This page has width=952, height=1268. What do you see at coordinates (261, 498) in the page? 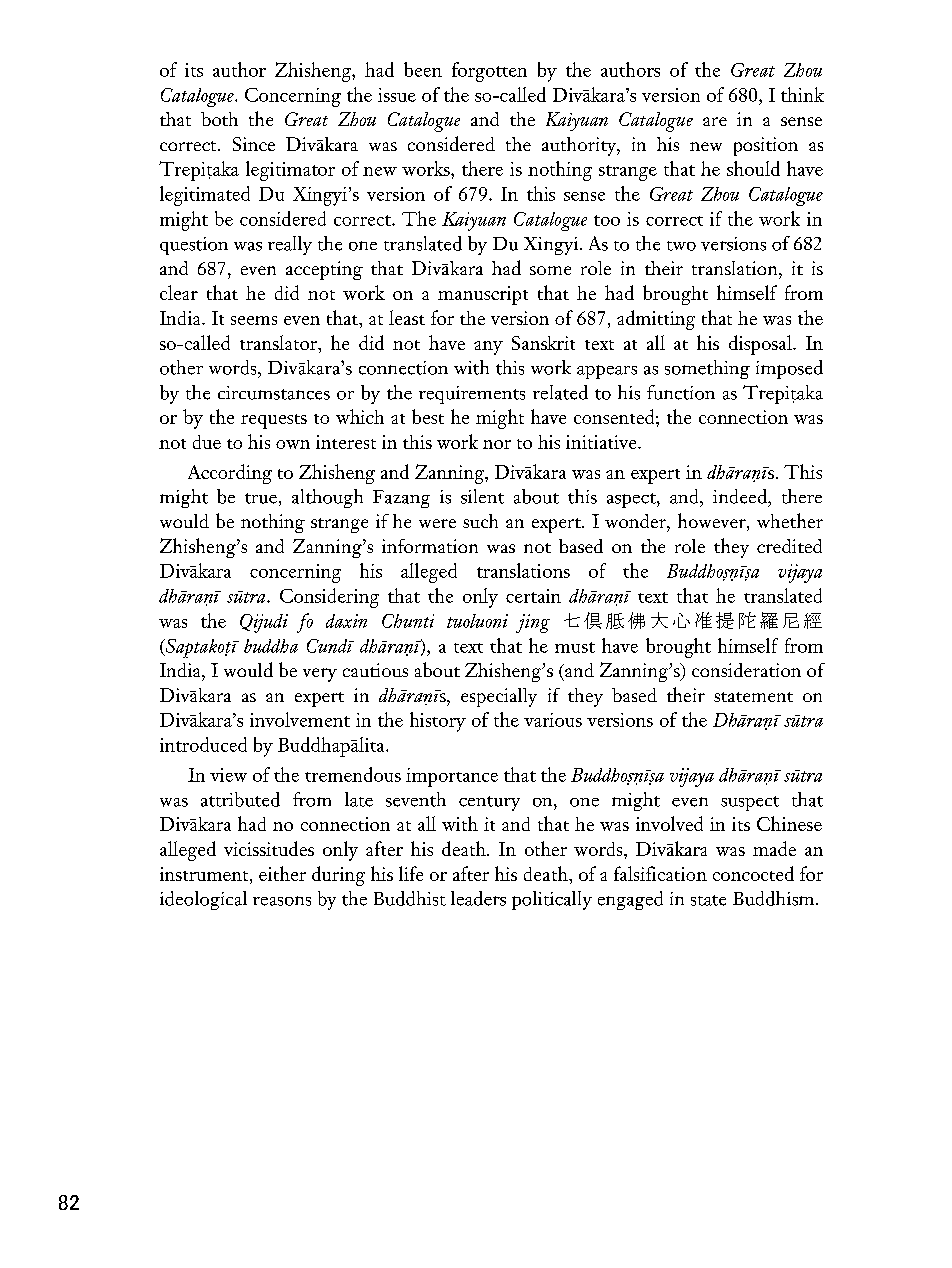
I see `true` at bounding box center [261, 498].
